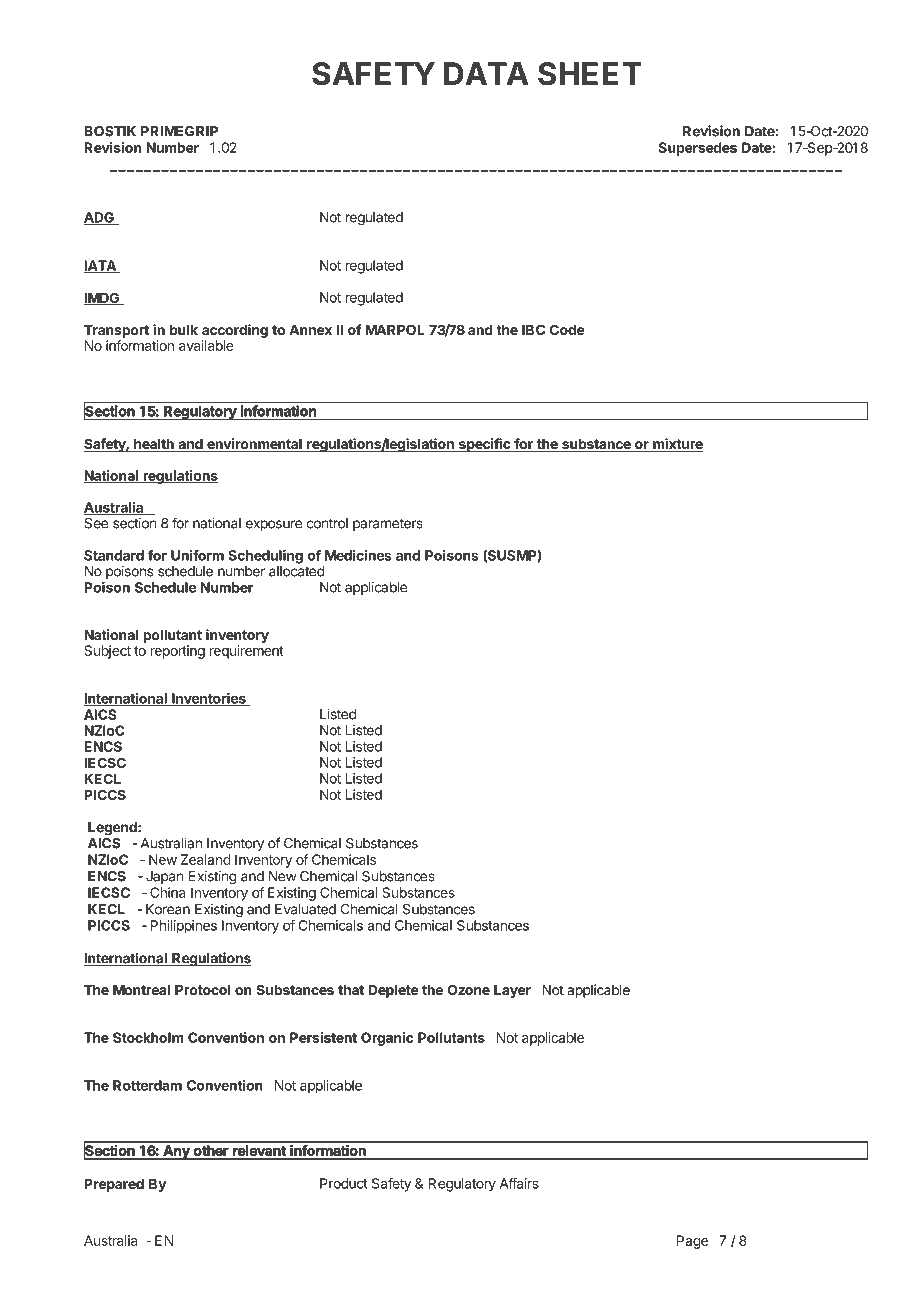 This screenshot has width=924, height=1308. I want to click on Layer, so click(512, 991).
